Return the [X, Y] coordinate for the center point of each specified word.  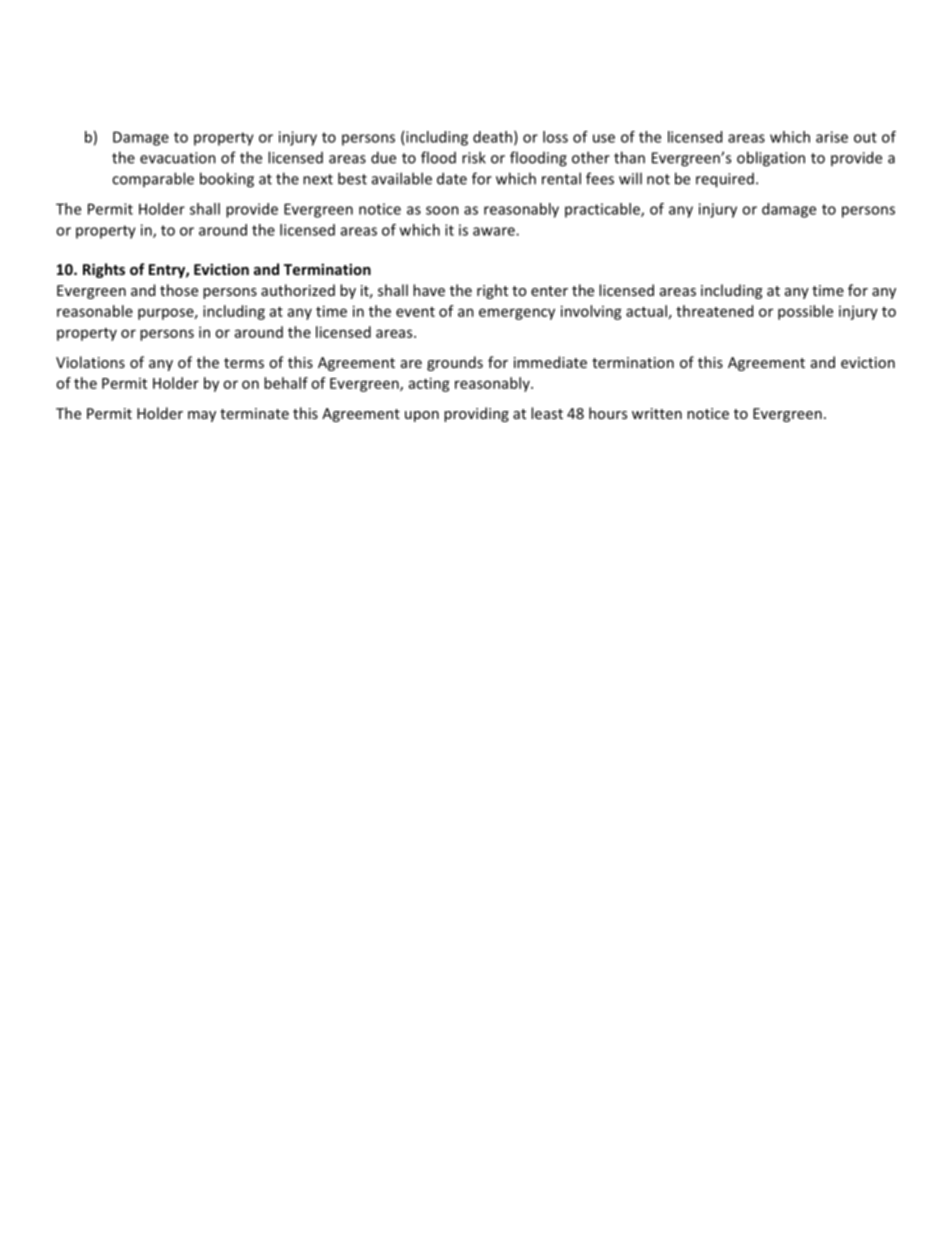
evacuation [178, 158]
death [492, 137]
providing [476, 414]
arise [832, 137]
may [202, 416]
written [657, 413]
